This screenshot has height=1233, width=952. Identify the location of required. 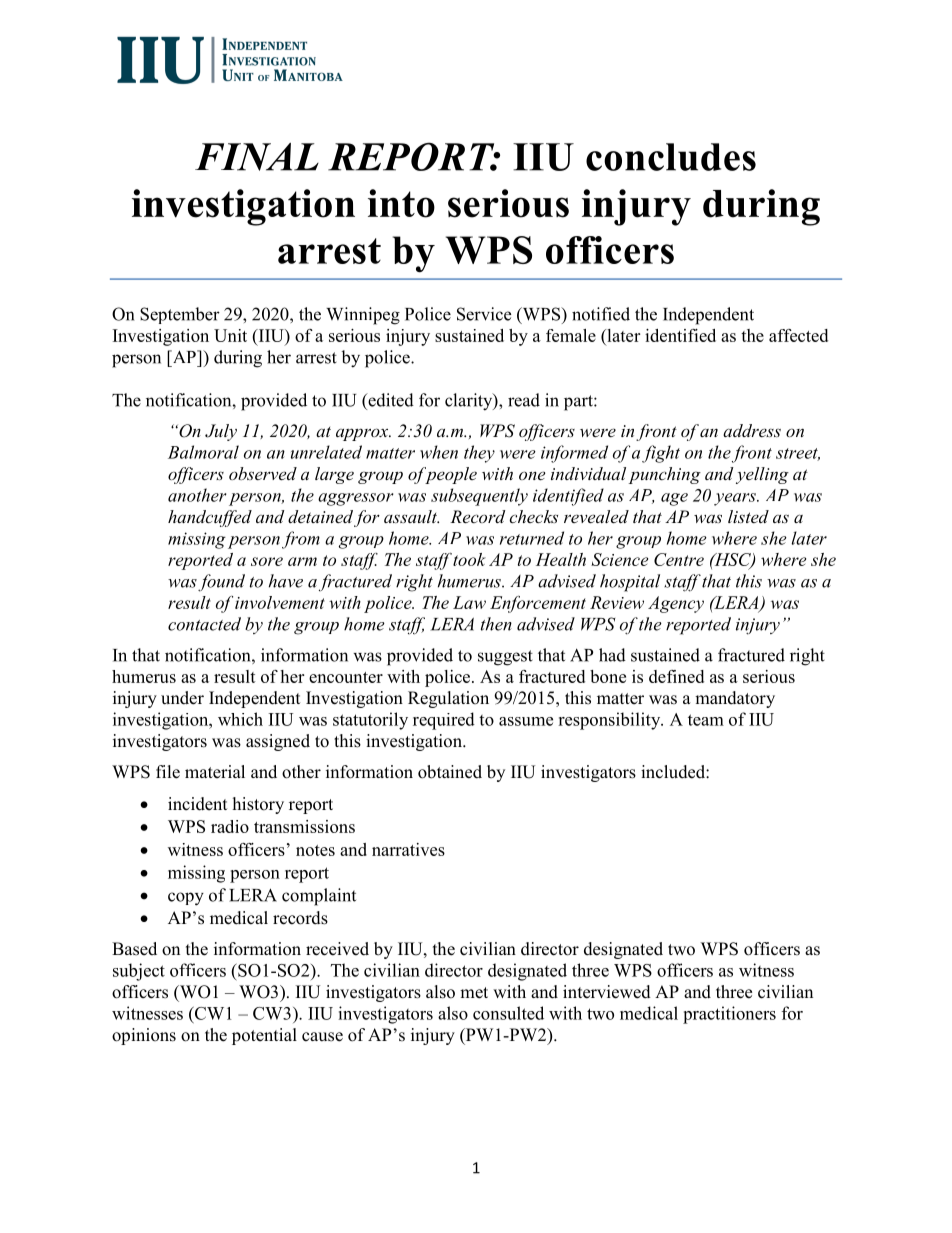
(444, 721).
